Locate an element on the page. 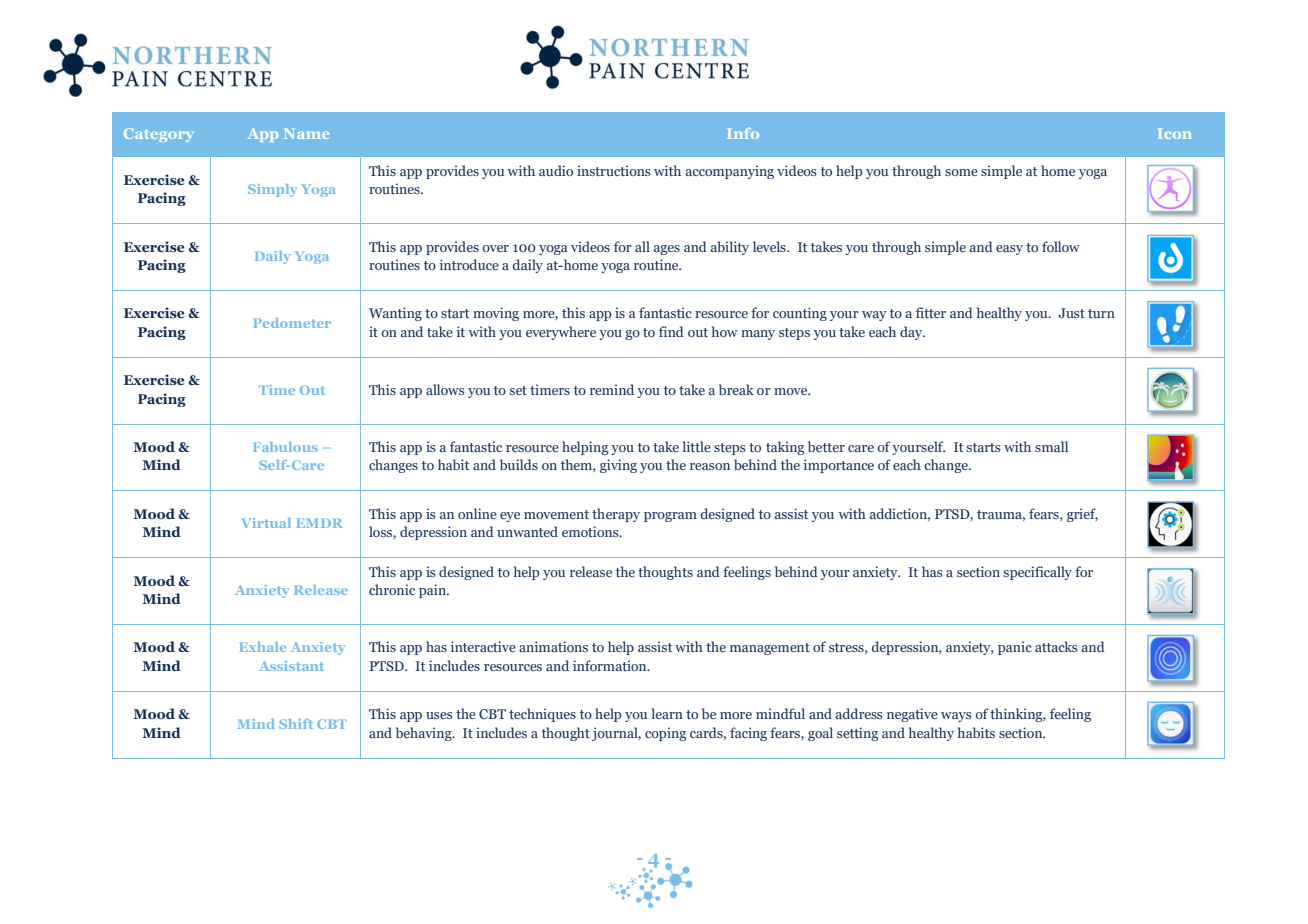  emotions is located at coordinates (591, 531).
